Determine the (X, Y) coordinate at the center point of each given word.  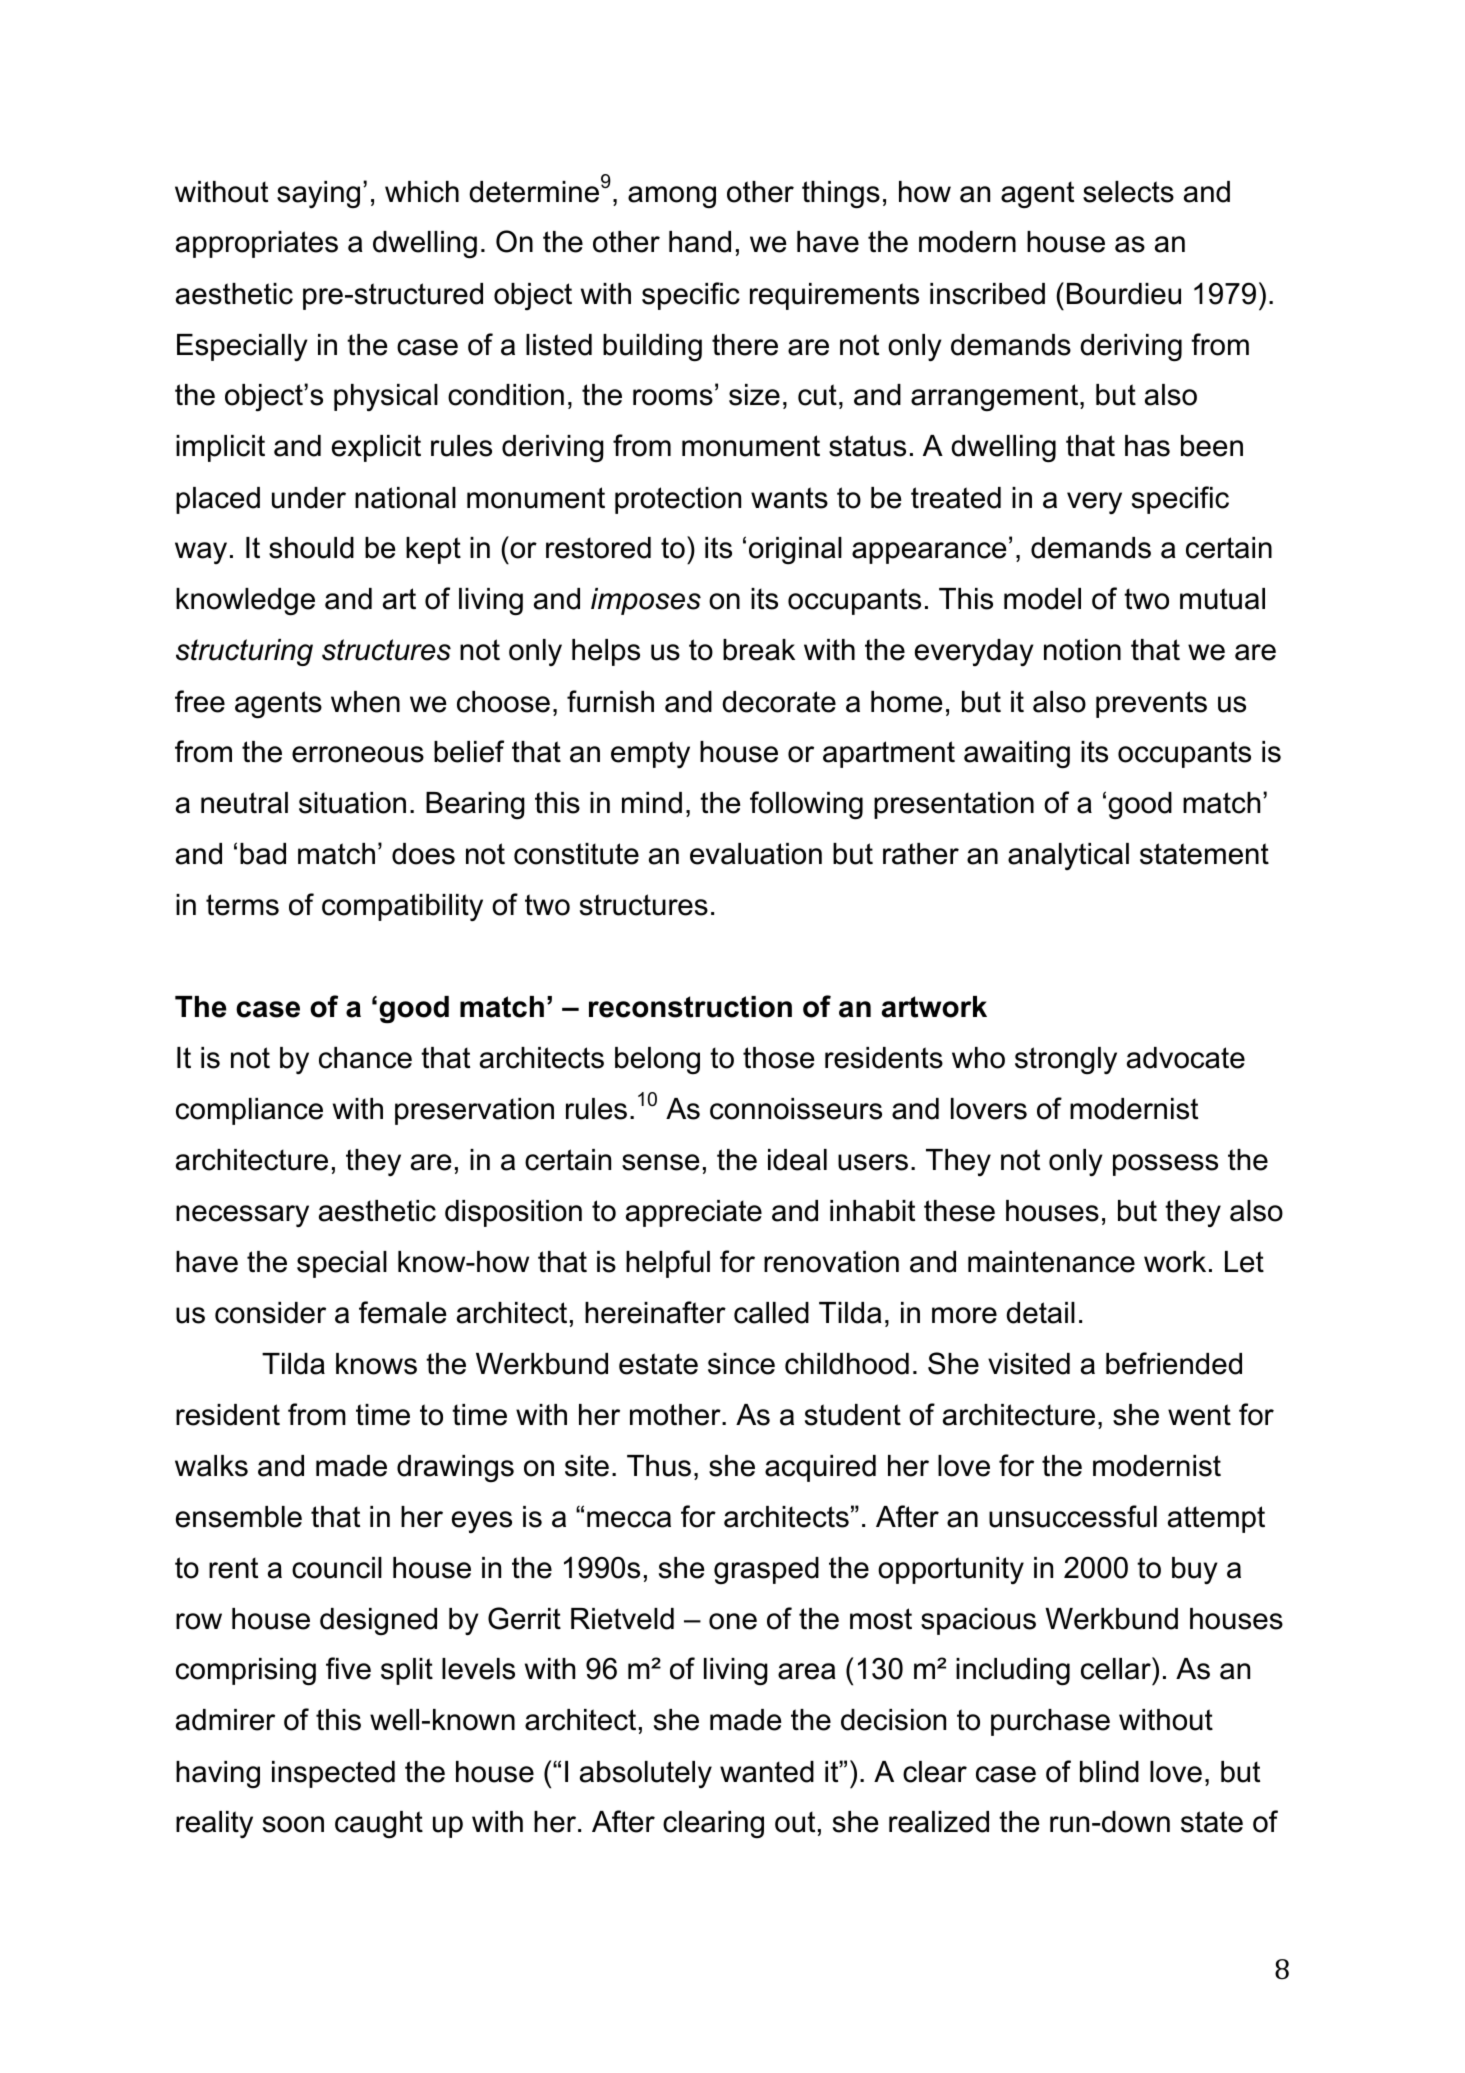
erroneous (358, 754)
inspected (333, 1774)
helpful (668, 1264)
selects (1128, 192)
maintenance (1051, 1262)
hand (700, 242)
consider (270, 1313)
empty (650, 754)
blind (1109, 1772)
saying (318, 195)
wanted (767, 1772)
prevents (1151, 704)
